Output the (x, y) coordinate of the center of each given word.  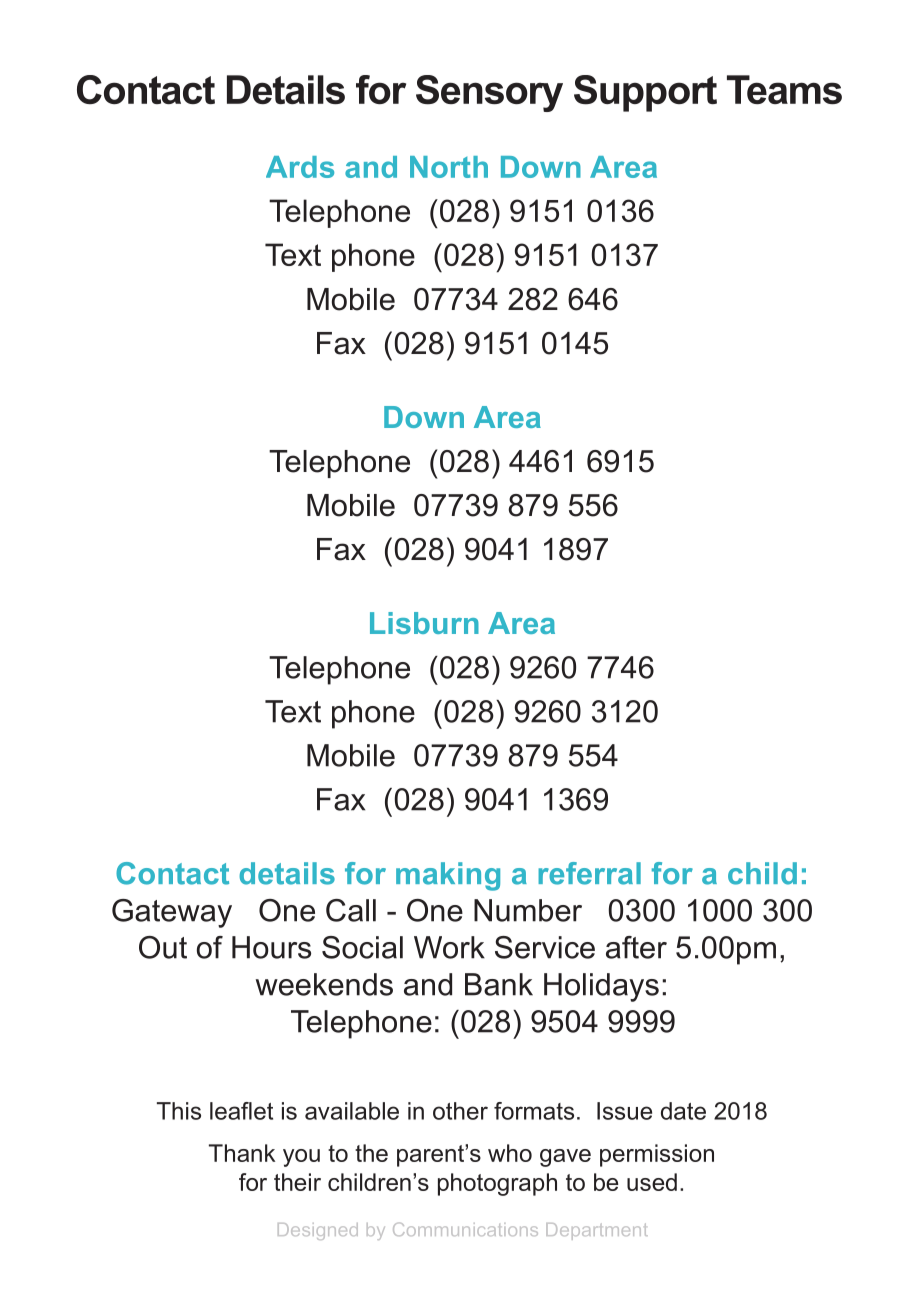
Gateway (172, 913)
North (449, 167)
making (448, 876)
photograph (497, 1184)
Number (528, 910)
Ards (300, 167)
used (652, 1182)
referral (589, 873)
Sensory (489, 93)
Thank (242, 1153)
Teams (784, 89)
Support (645, 93)
